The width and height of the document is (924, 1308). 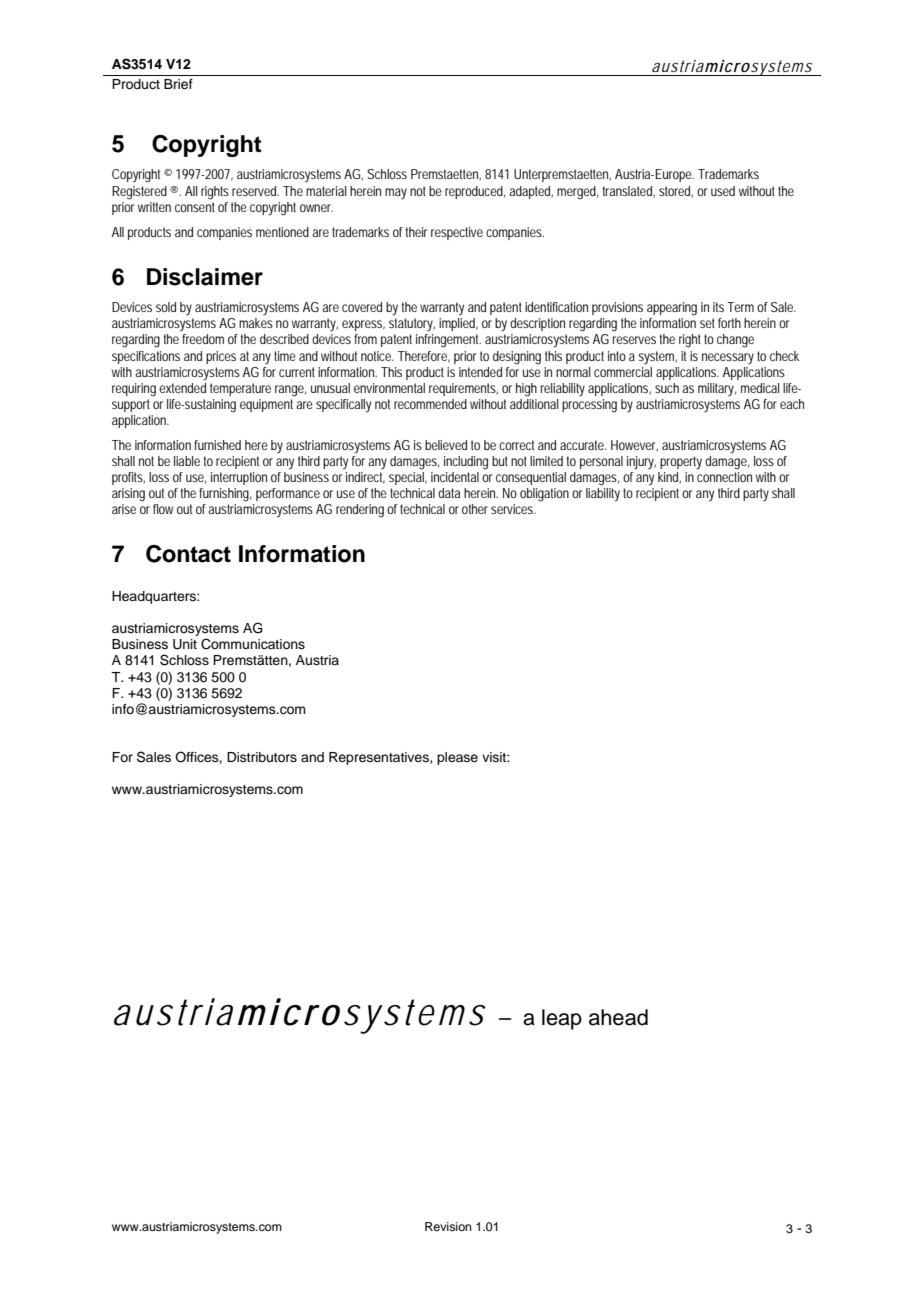 What do you see at coordinates (262, 757) in the document?
I see `Distributors` at bounding box center [262, 757].
